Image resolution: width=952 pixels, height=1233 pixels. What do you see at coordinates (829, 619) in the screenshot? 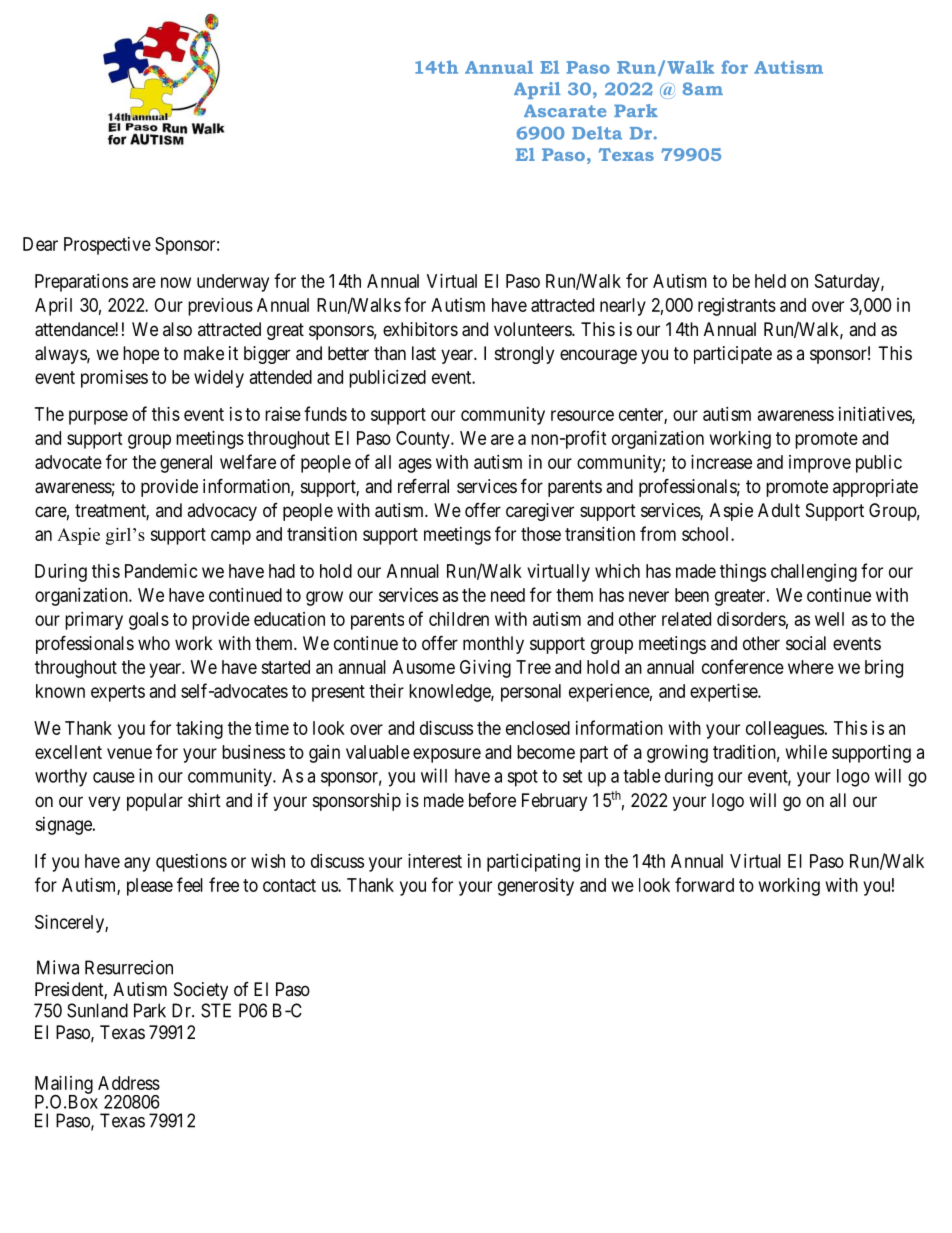
I see `well` at bounding box center [829, 619].
